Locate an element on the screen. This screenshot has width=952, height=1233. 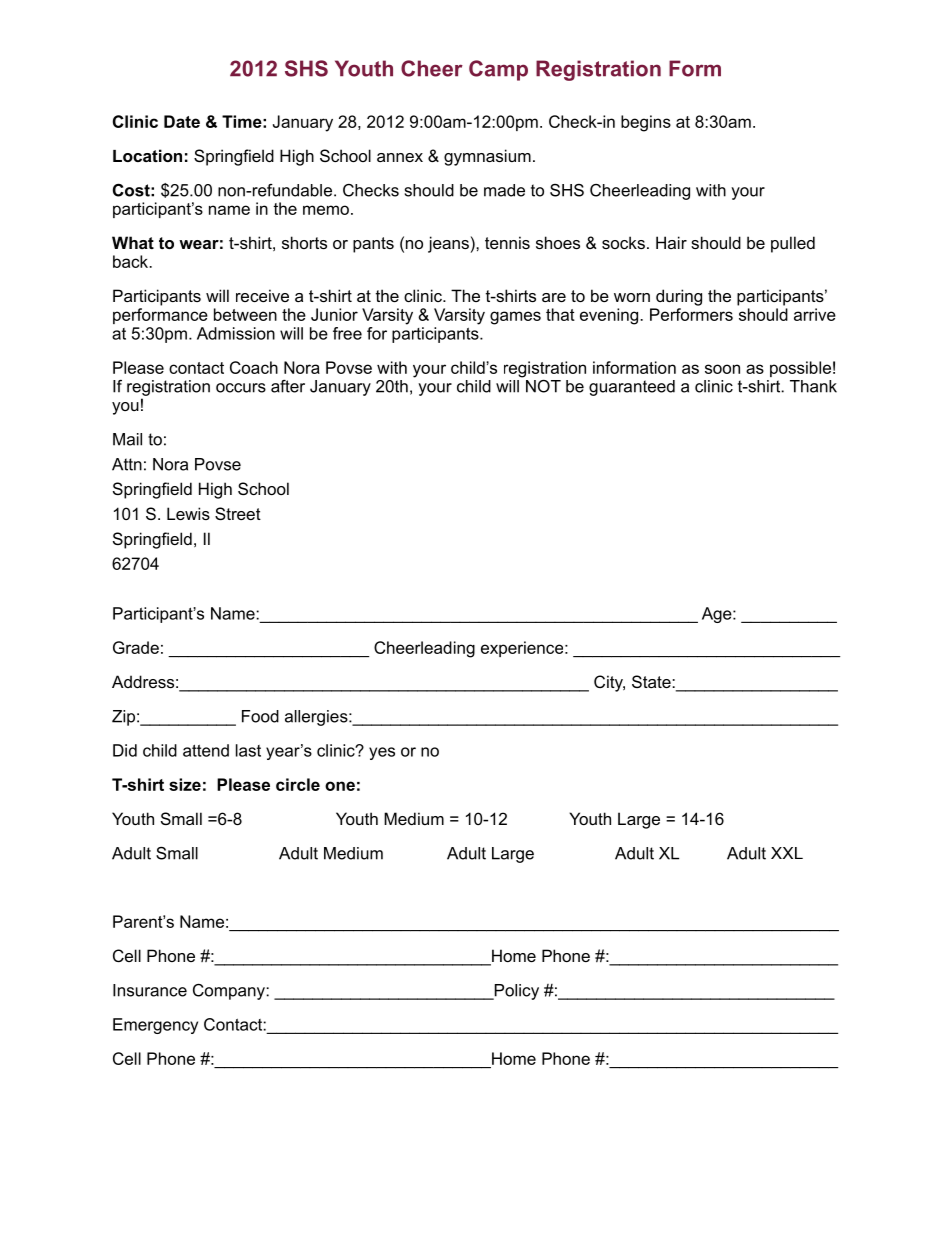
Food is located at coordinates (260, 716).
